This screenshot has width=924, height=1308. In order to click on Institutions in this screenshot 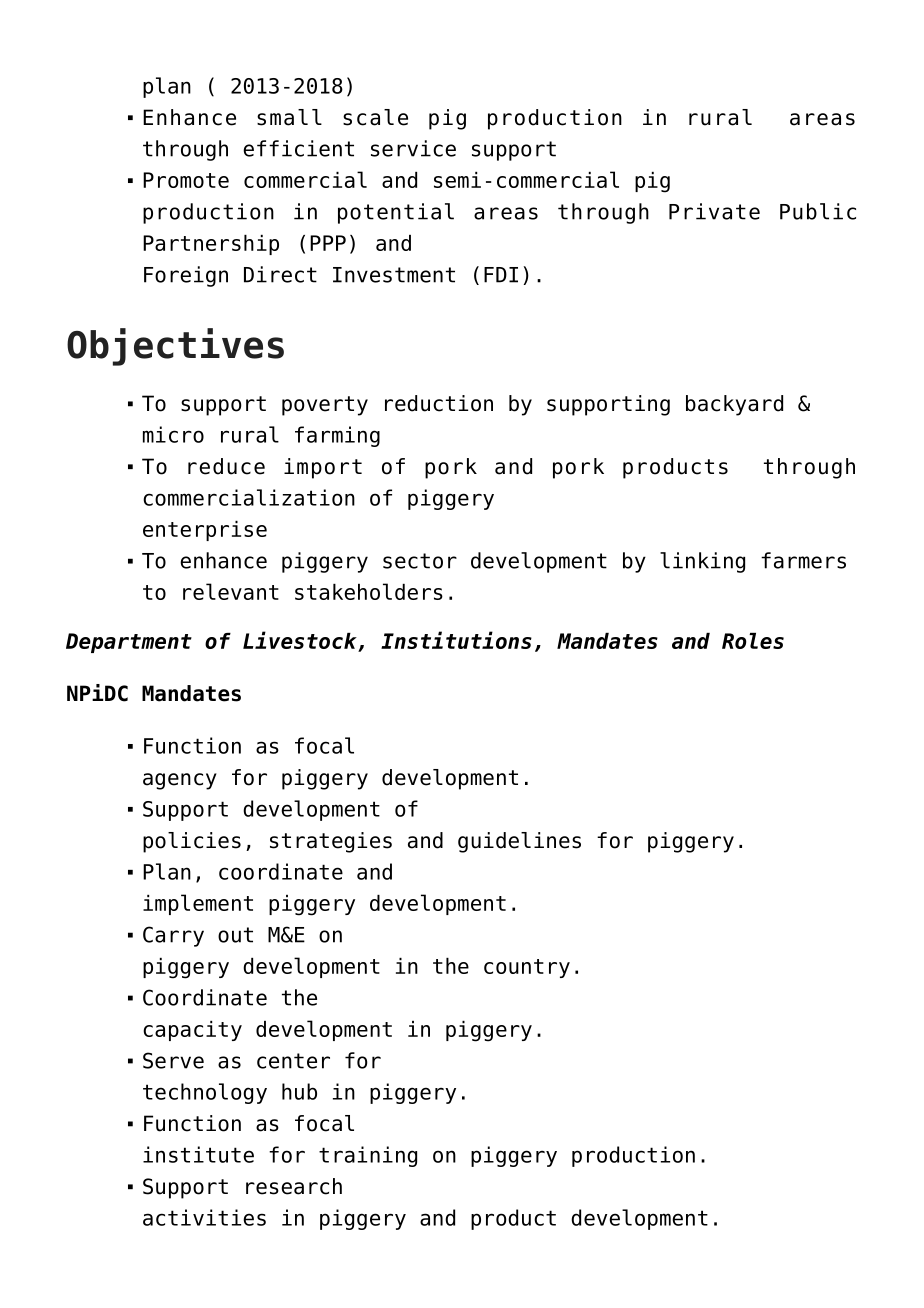, I will do `click(456, 640)`.
